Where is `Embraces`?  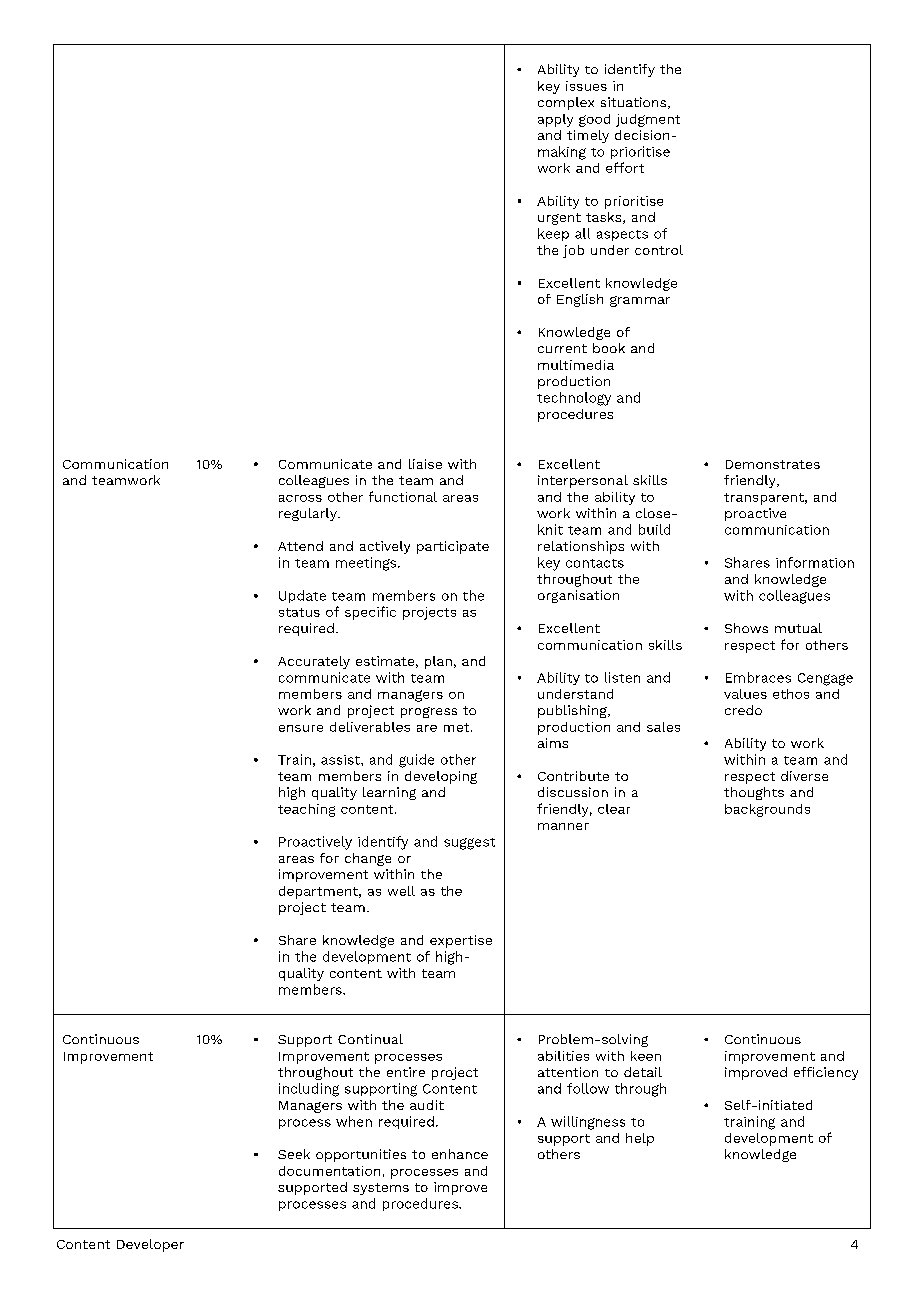
Embraces is located at coordinates (758, 677).
